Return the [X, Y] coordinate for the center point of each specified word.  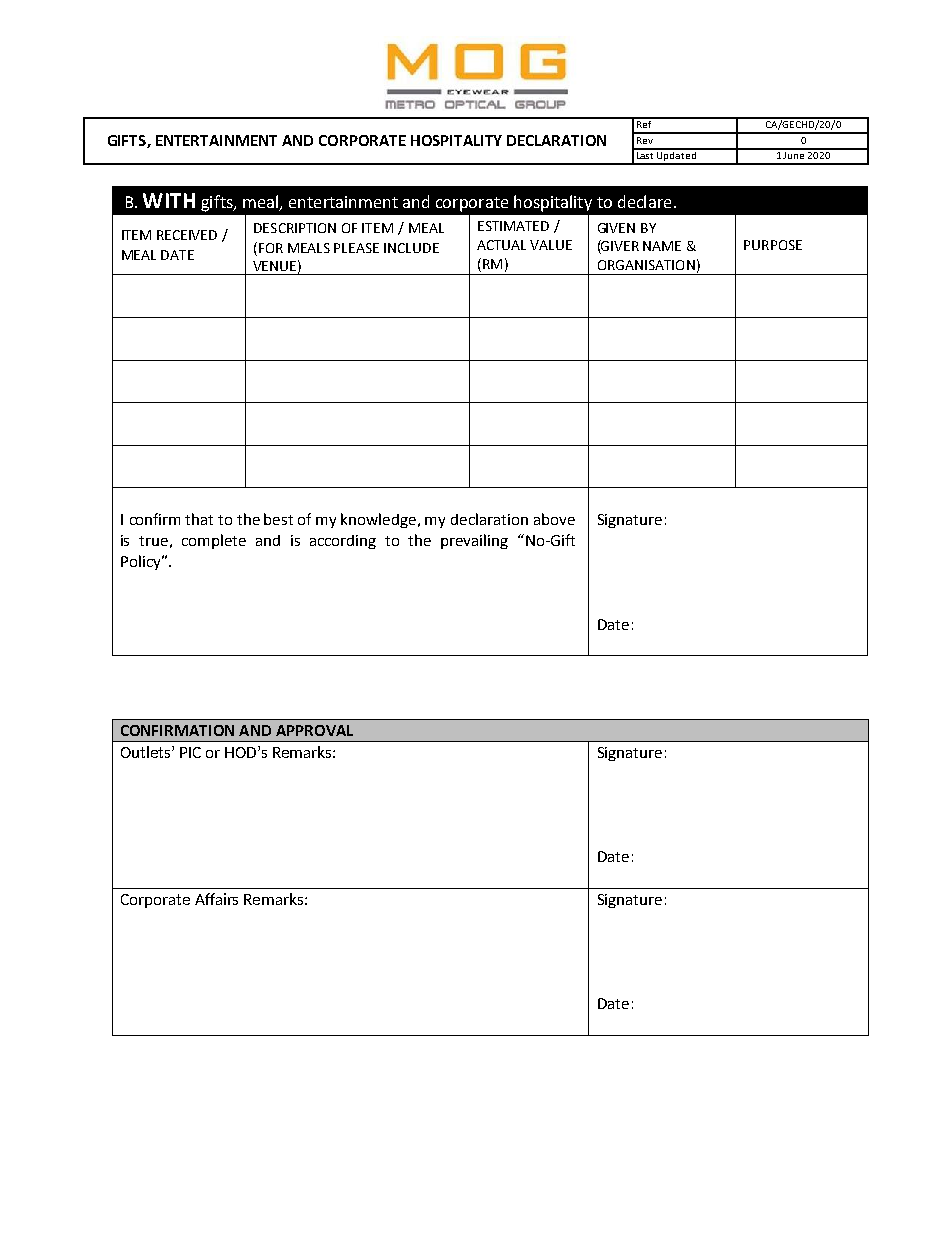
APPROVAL [314, 730]
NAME [662, 246]
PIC [190, 752]
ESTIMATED [513, 226]
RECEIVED [187, 235]
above [554, 519]
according [343, 542]
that [199, 519]
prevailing [474, 541]
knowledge [380, 520]
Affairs [216, 899]
